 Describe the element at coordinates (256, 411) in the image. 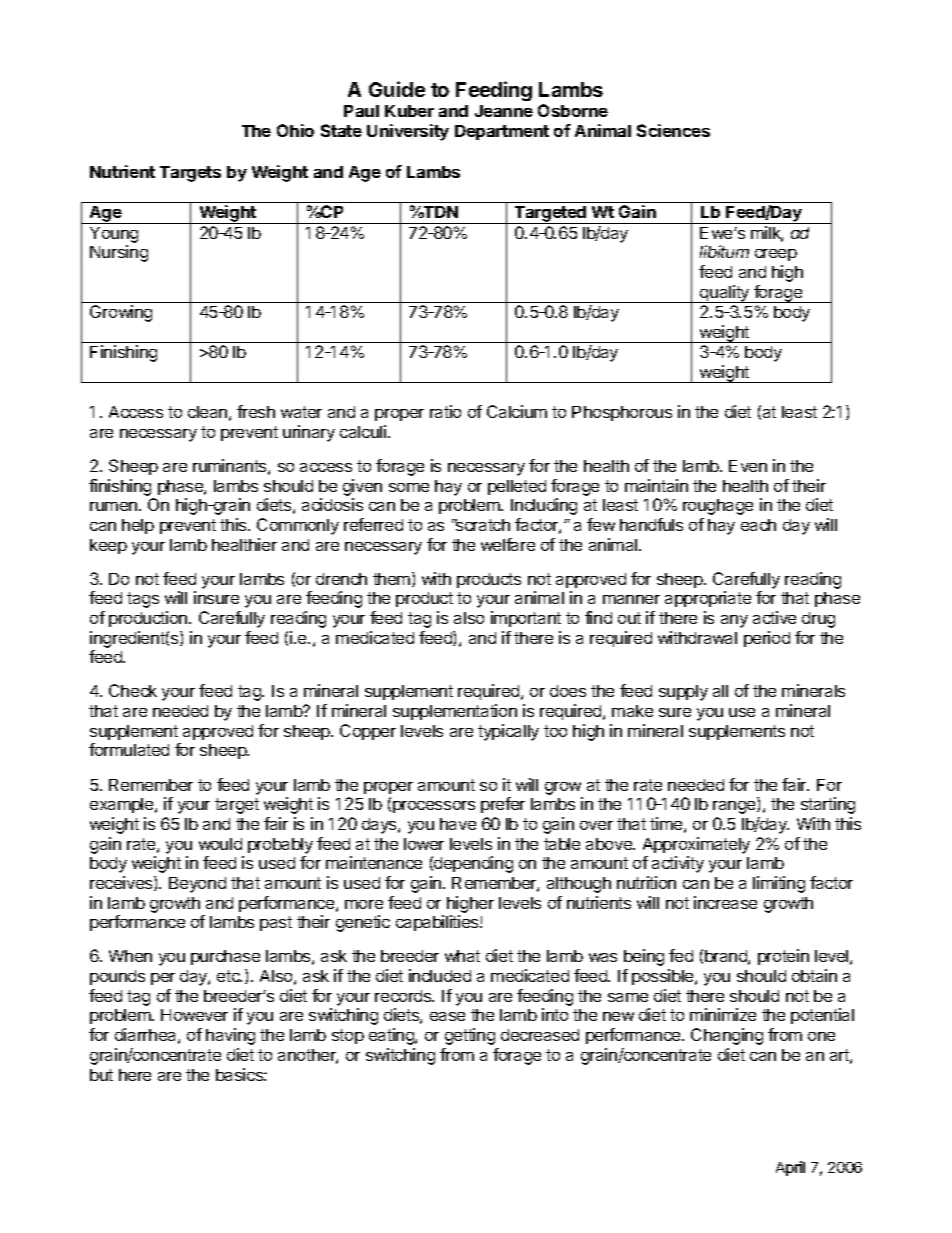

I see `fresh` at that location.
